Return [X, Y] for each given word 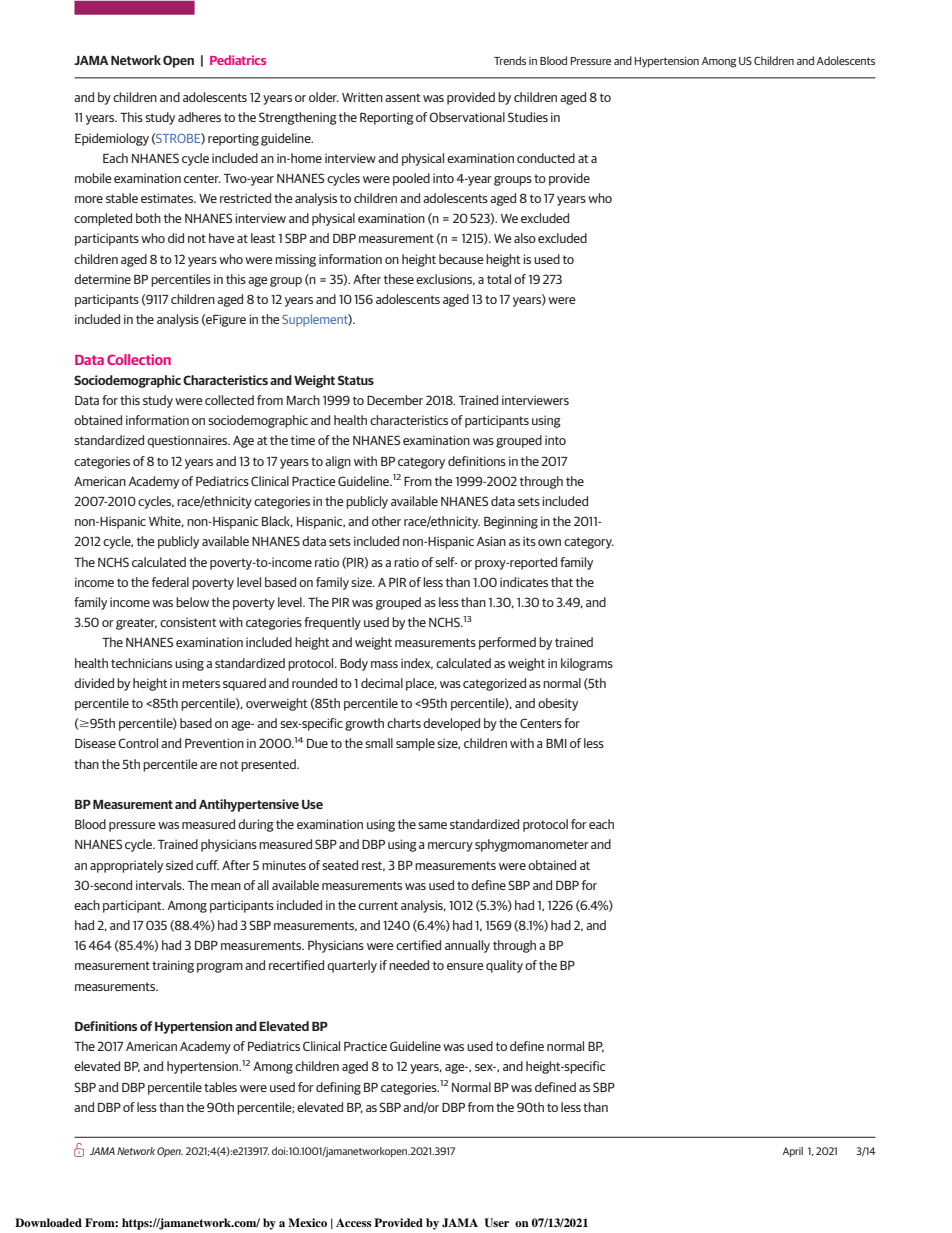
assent [403, 97]
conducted [546, 158]
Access [354, 1222]
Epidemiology [112, 139]
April [793, 1152]
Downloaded [48, 1222]
